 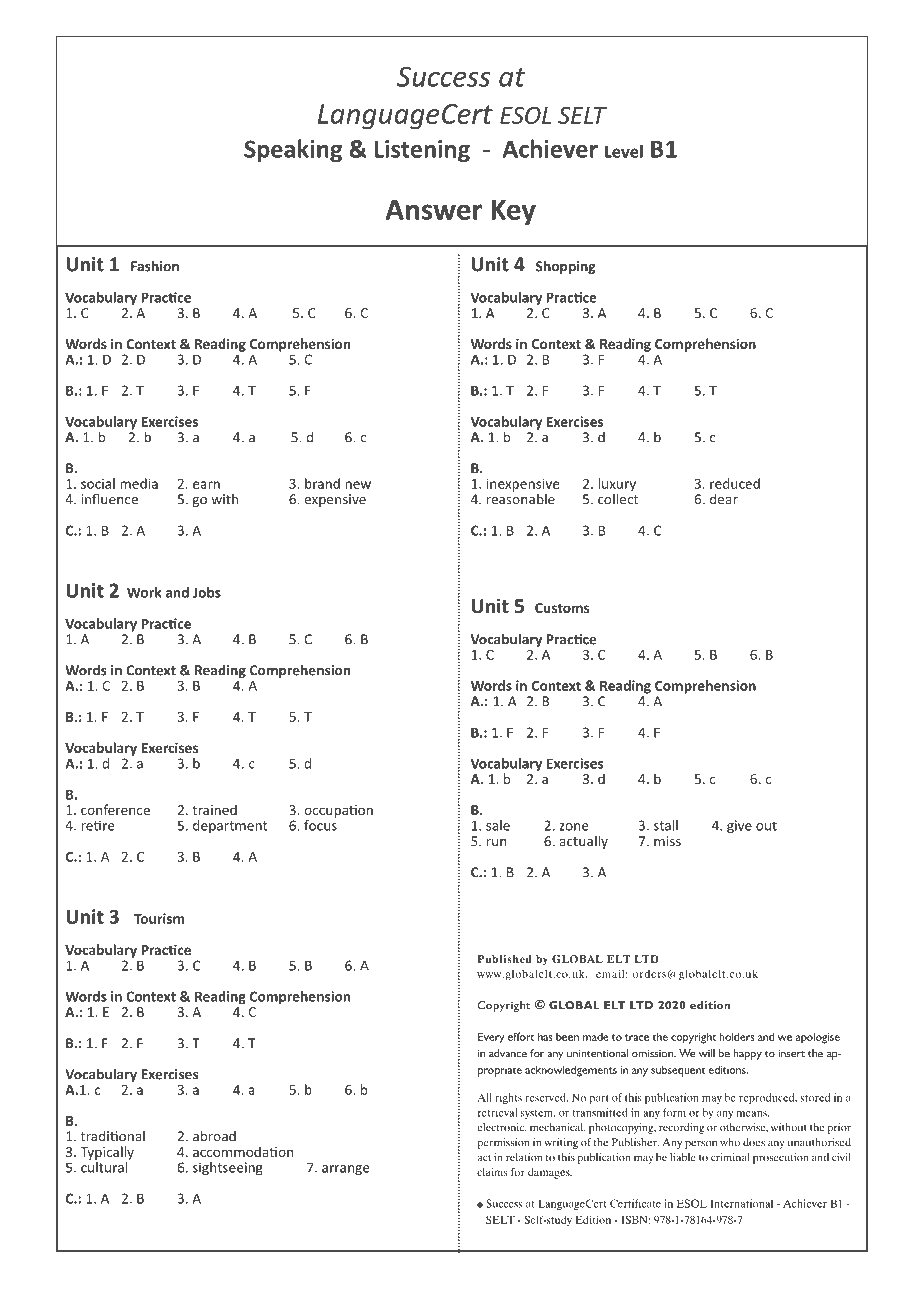 I want to click on Level, so click(x=624, y=151).
